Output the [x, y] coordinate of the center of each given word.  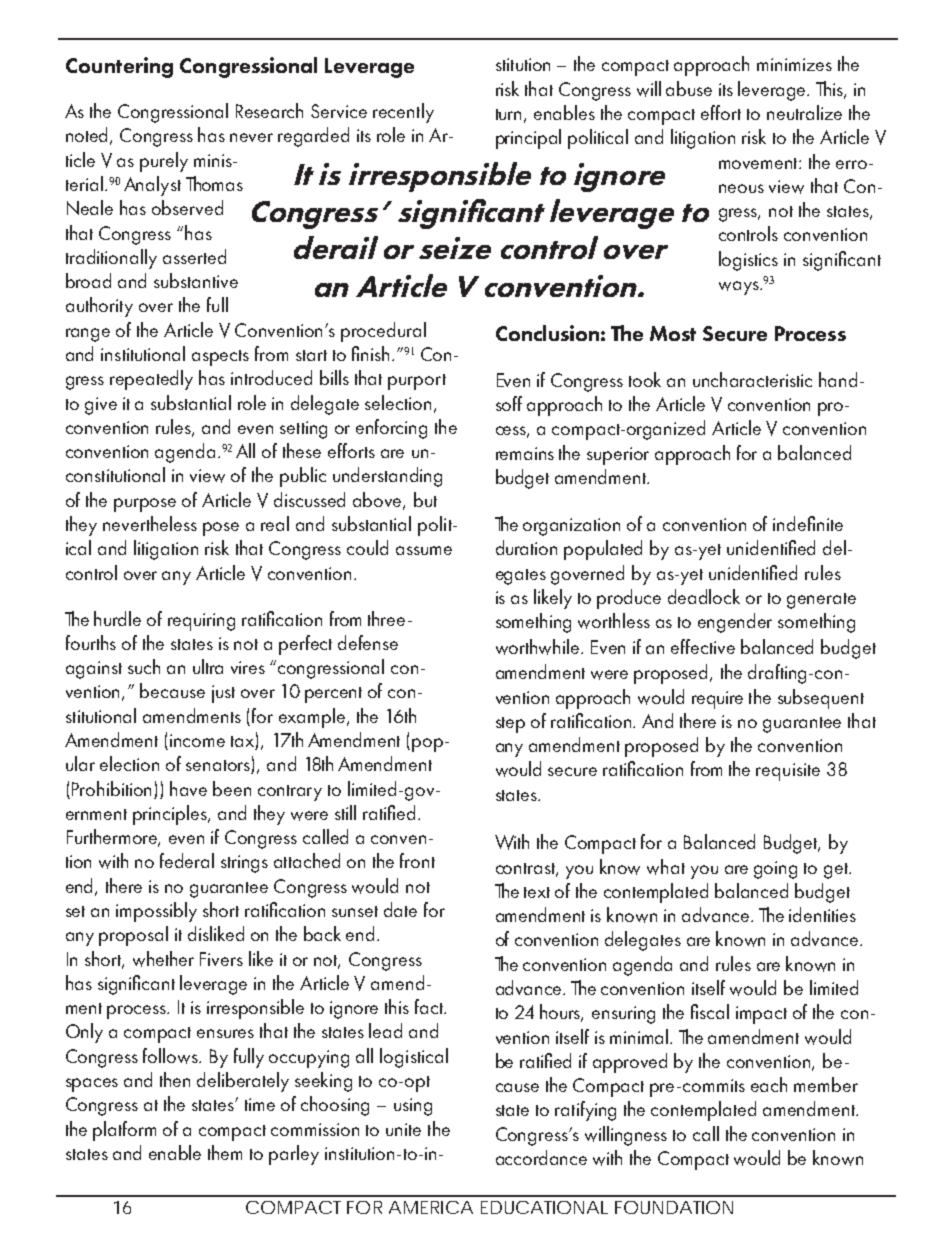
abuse [689, 88]
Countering [119, 67]
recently [403, 113]
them [225, 1152]
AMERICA [431, 1207]
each [769, 1084]
